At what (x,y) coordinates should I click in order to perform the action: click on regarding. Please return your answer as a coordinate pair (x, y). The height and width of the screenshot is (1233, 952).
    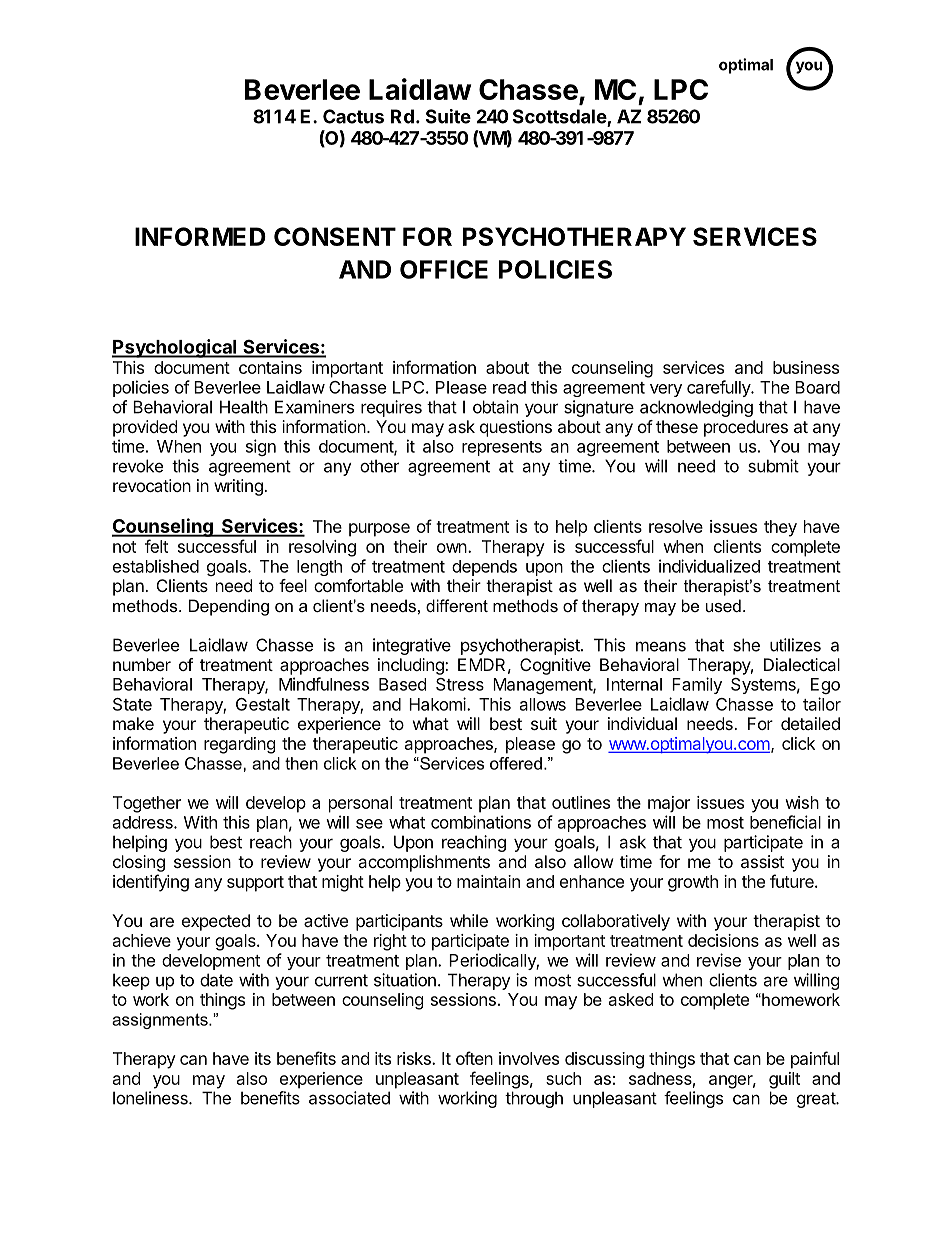
    Looking at the image, I should click on (240, 745).
